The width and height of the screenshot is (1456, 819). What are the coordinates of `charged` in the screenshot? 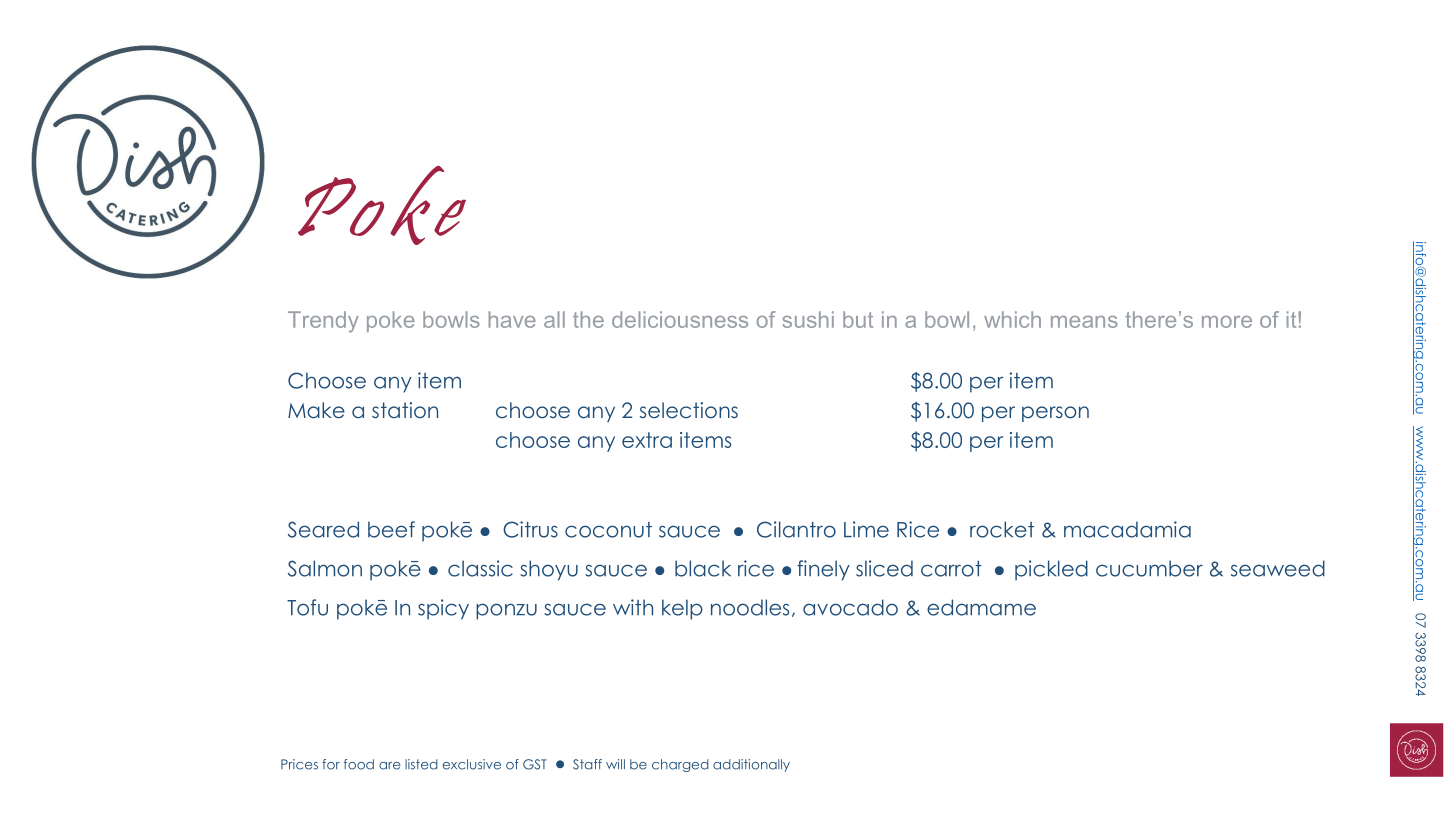 It's located at (680, 765).
